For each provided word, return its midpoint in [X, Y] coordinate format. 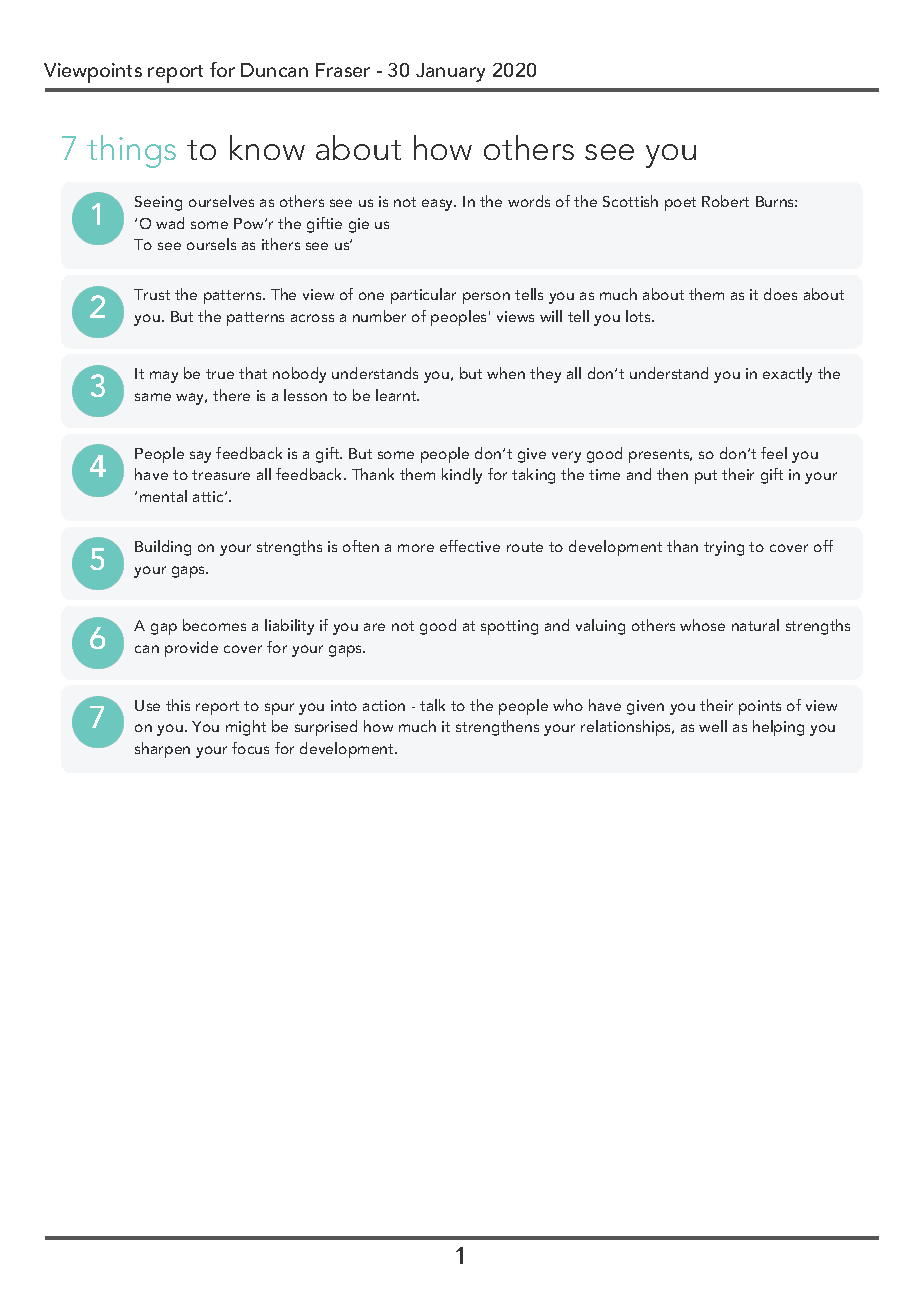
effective [470, 546]
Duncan [274, 70]
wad [170, 223]
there [231, 395]
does [780, 294]
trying [724, 548]
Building [163, 548]
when [506, 373]
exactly [787, 375]
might [246, 728]
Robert [725, 201]
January [450, 72]
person [486, 298]
